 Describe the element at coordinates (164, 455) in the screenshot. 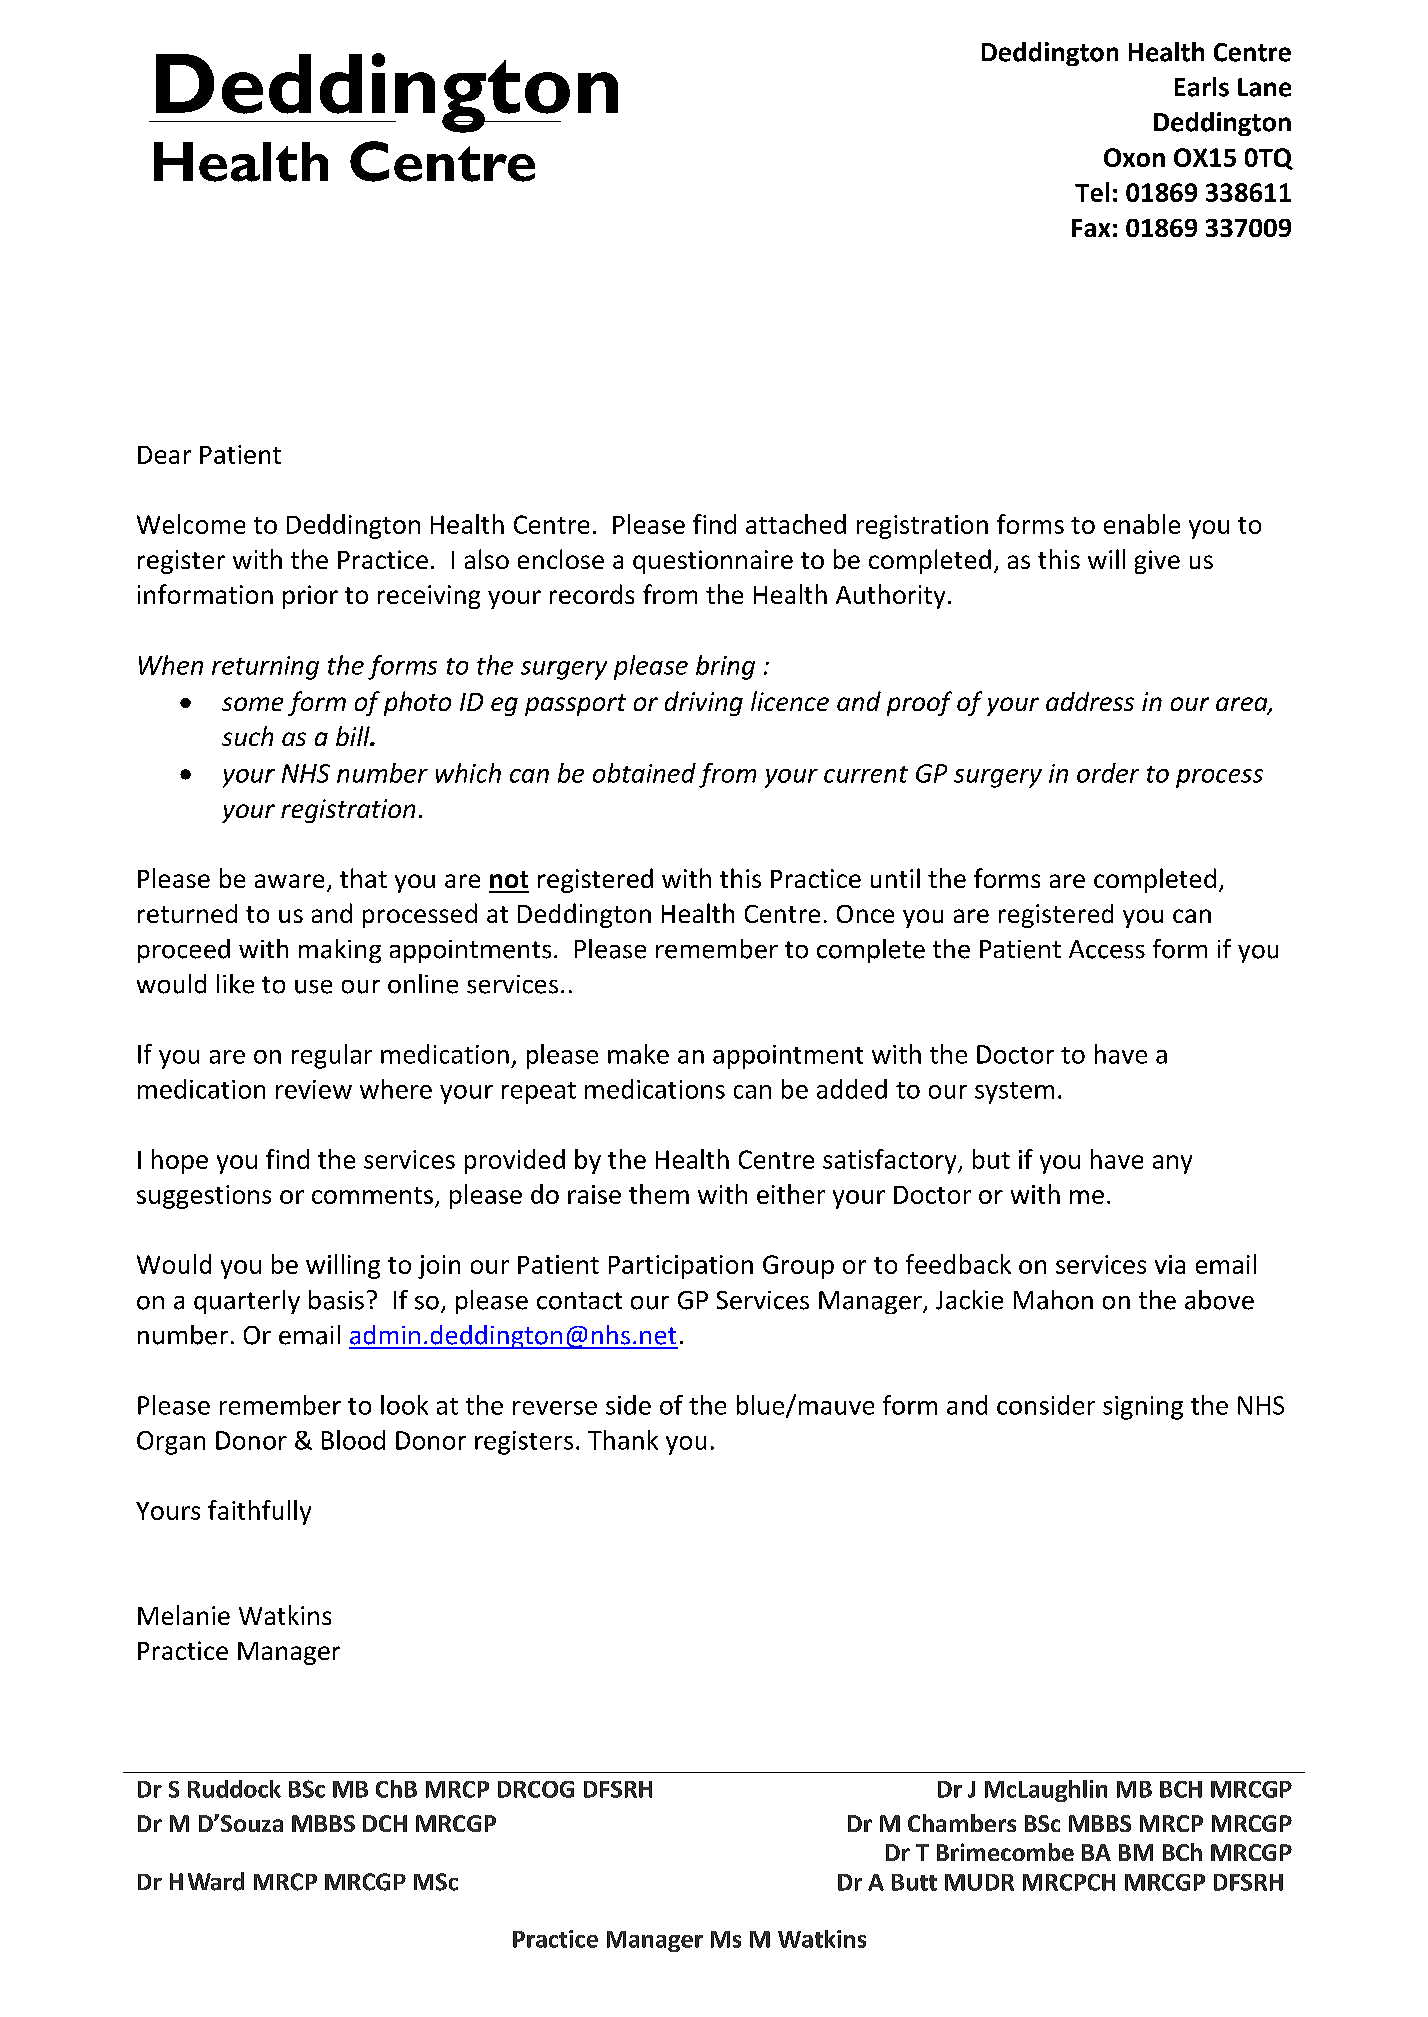

I see `Dear` at that location.
